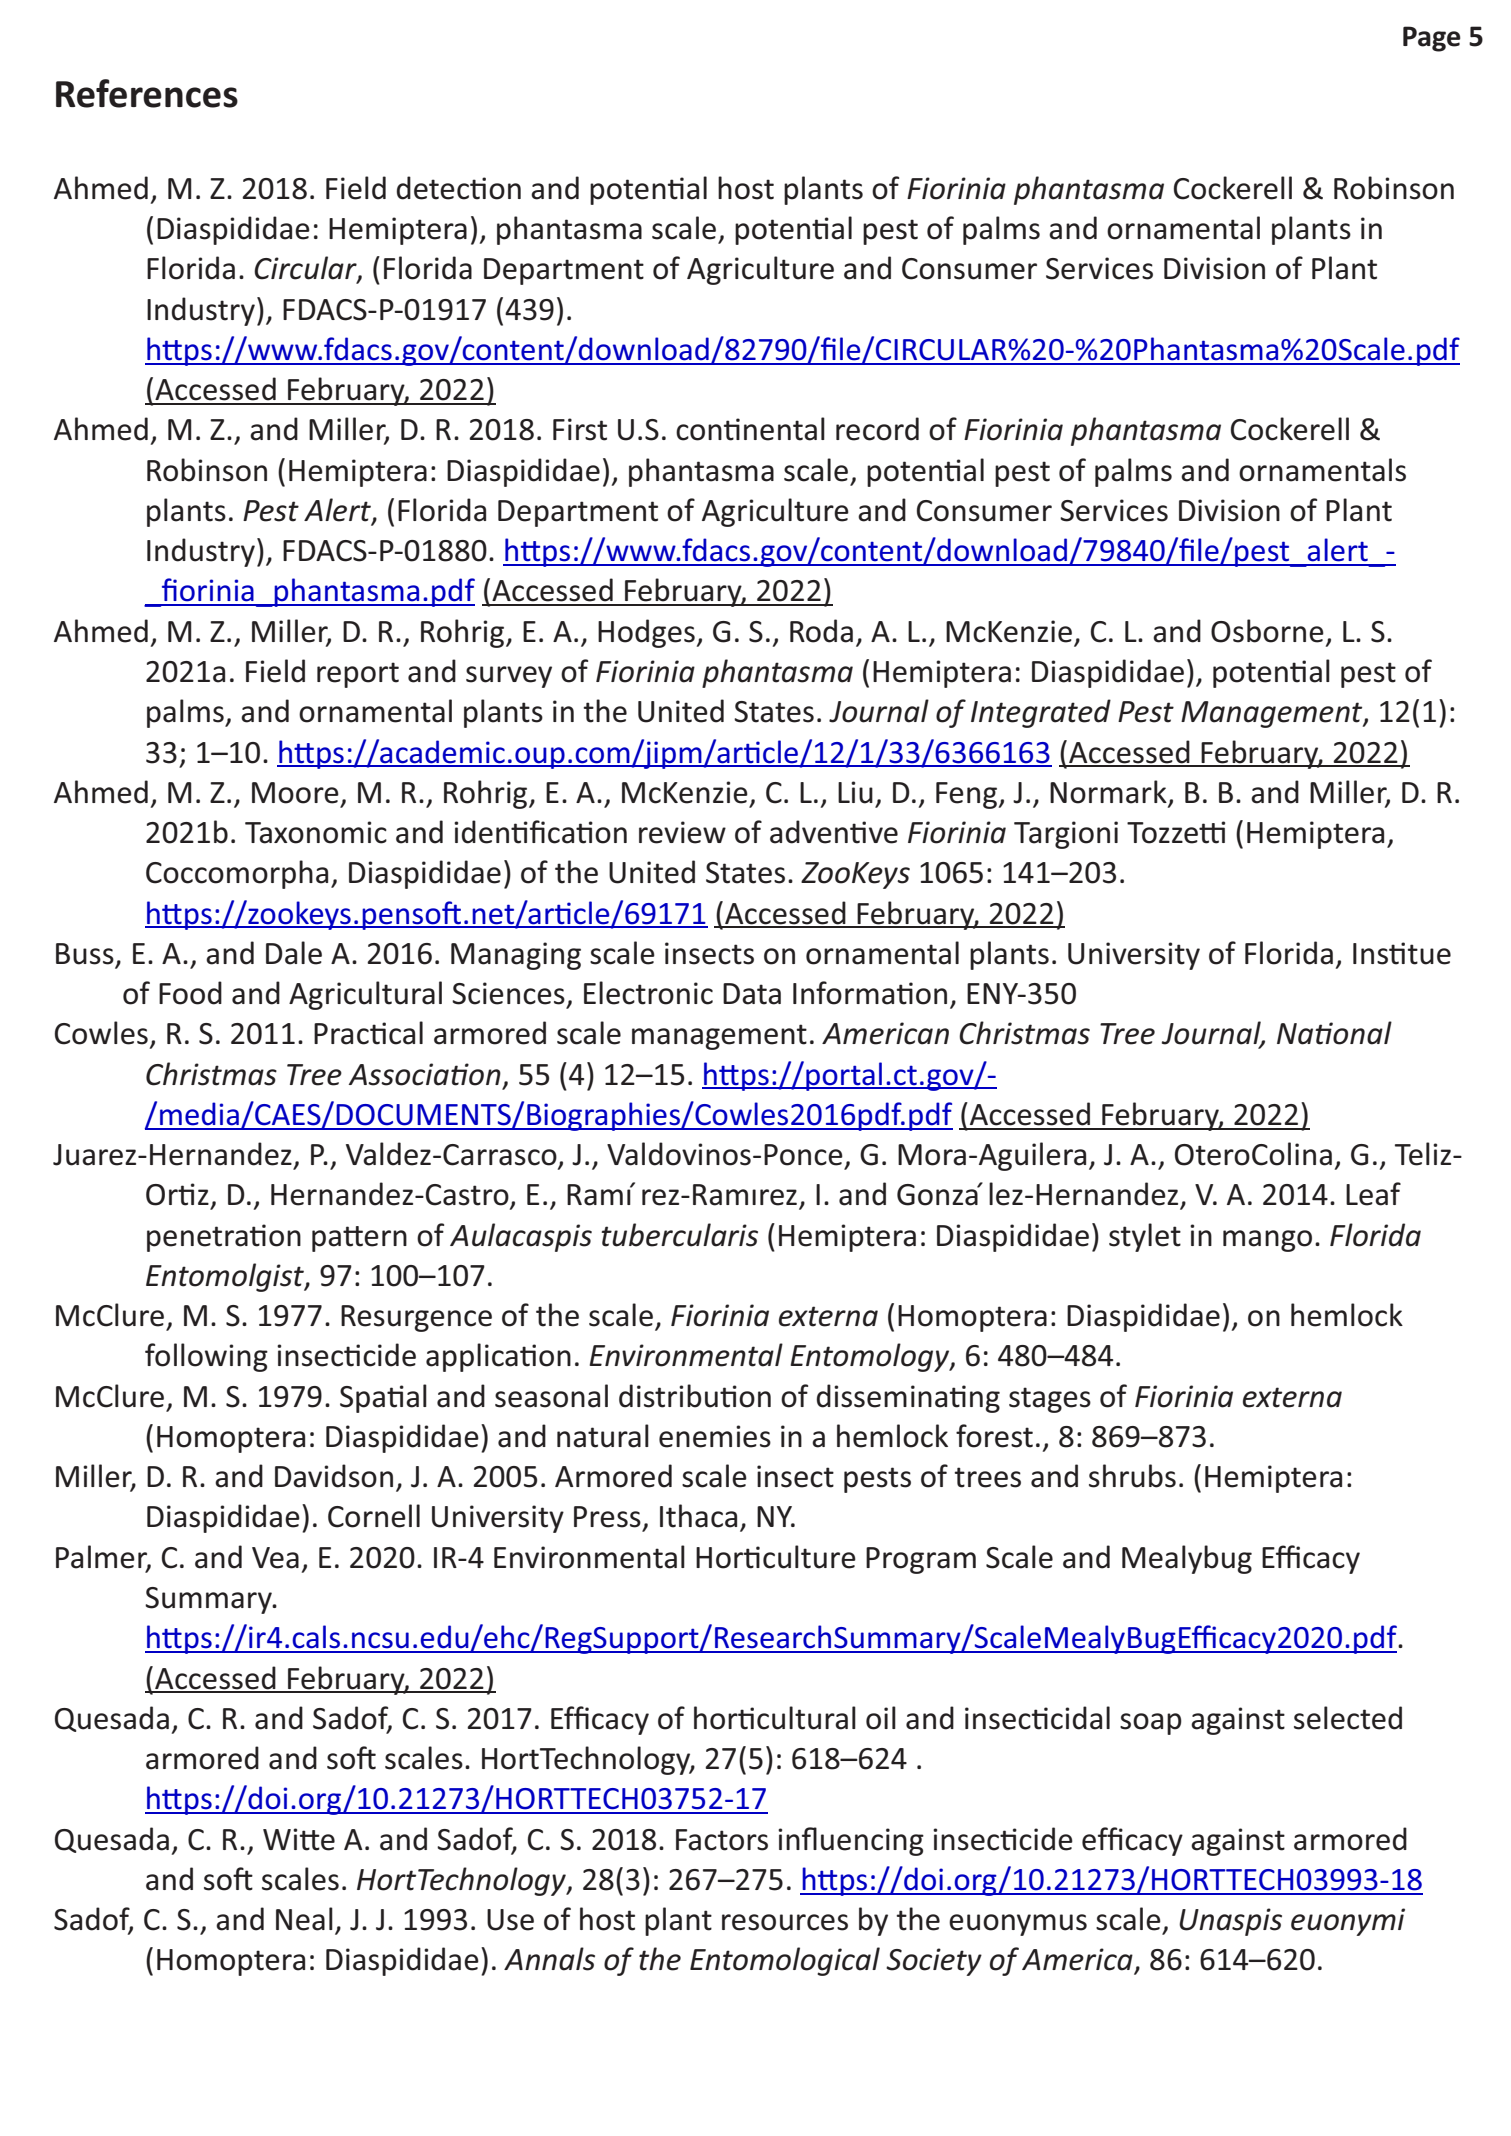 The image size is (1511, 2136). Describe the element at coordinates (1432, 39) in the screenshot. I see `Page` at that location.
